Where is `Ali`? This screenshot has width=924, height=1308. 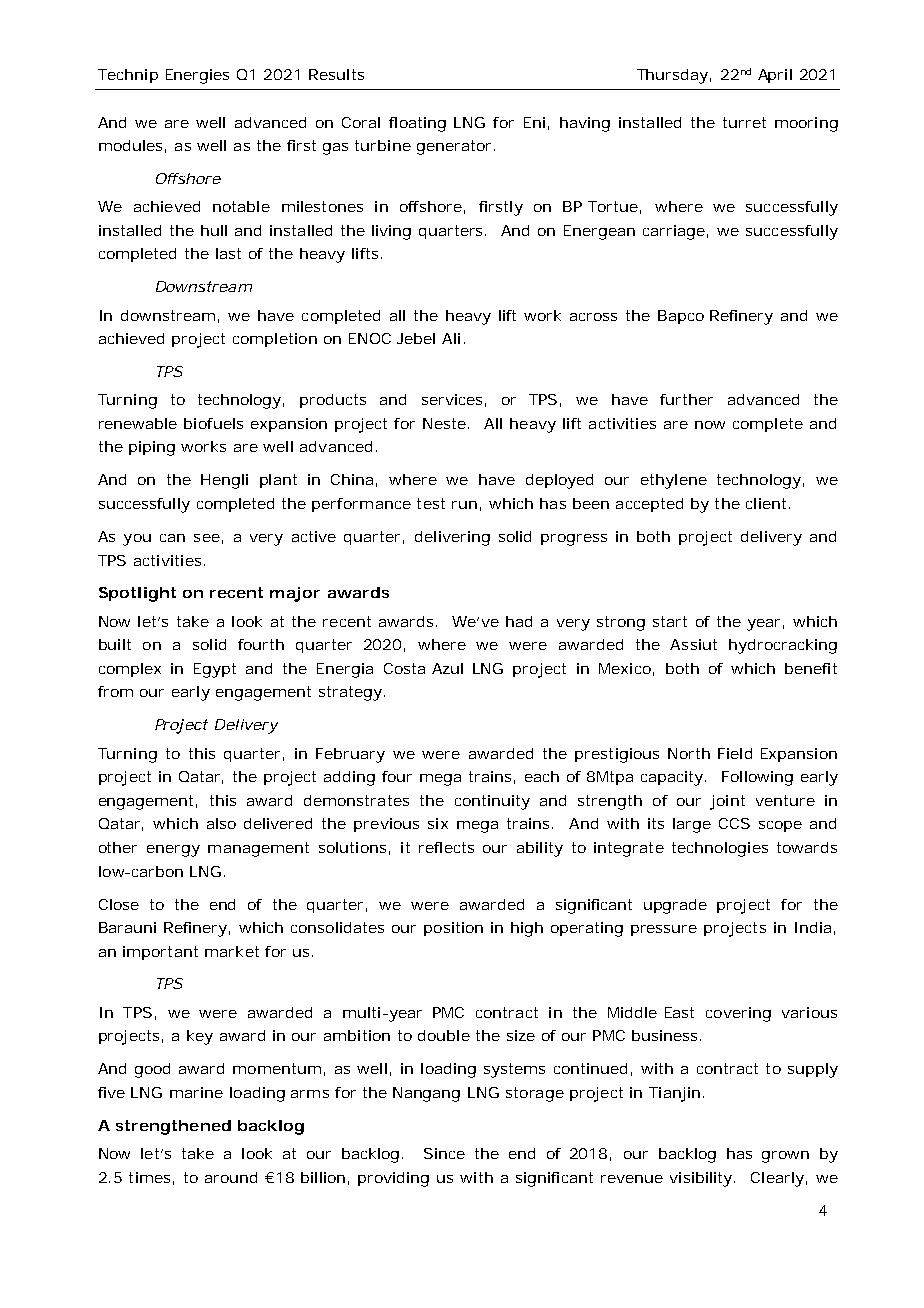 Ali is located at coordinates (451, 338).
